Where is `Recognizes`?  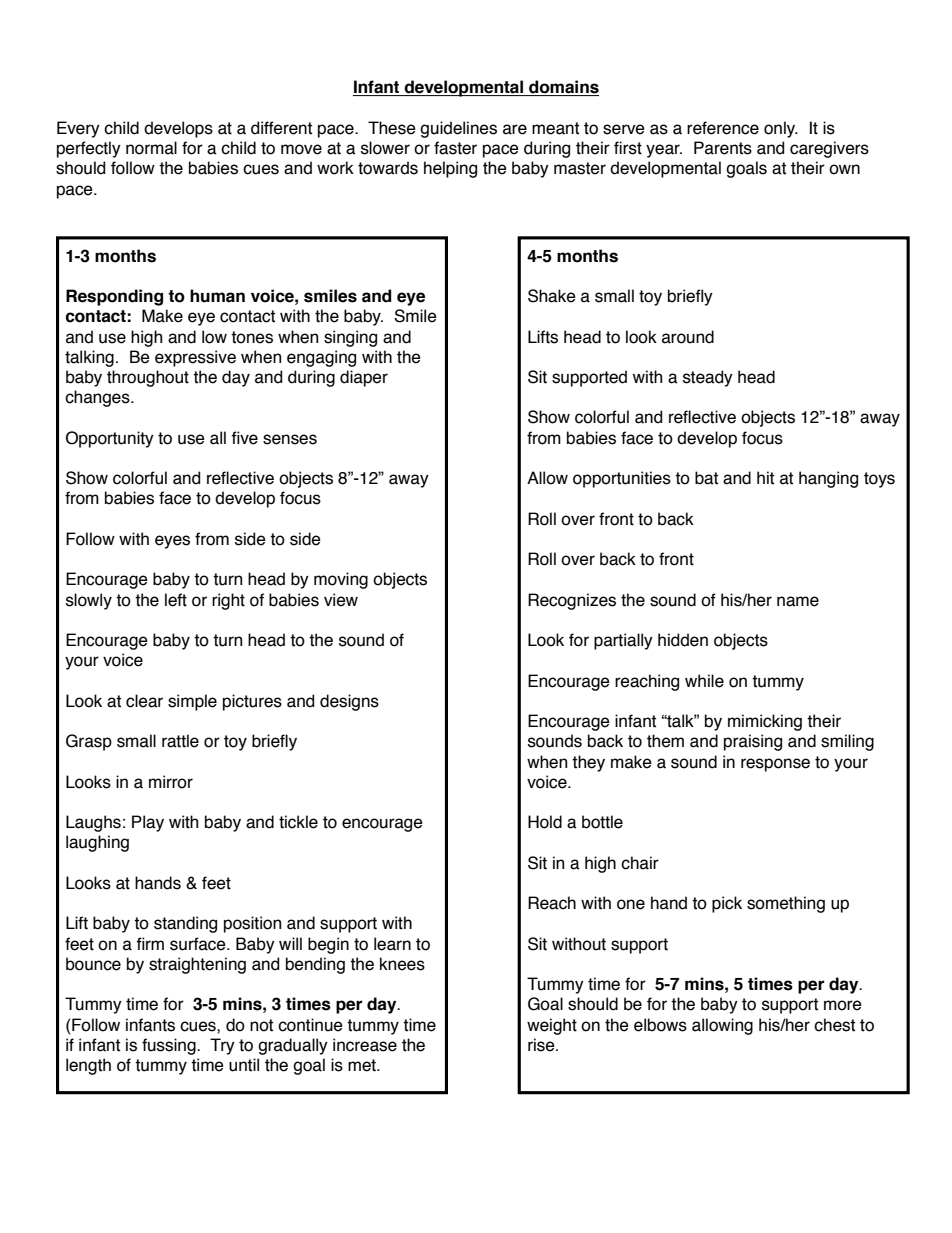 Recognizes is located at coordinates (572, 601).
